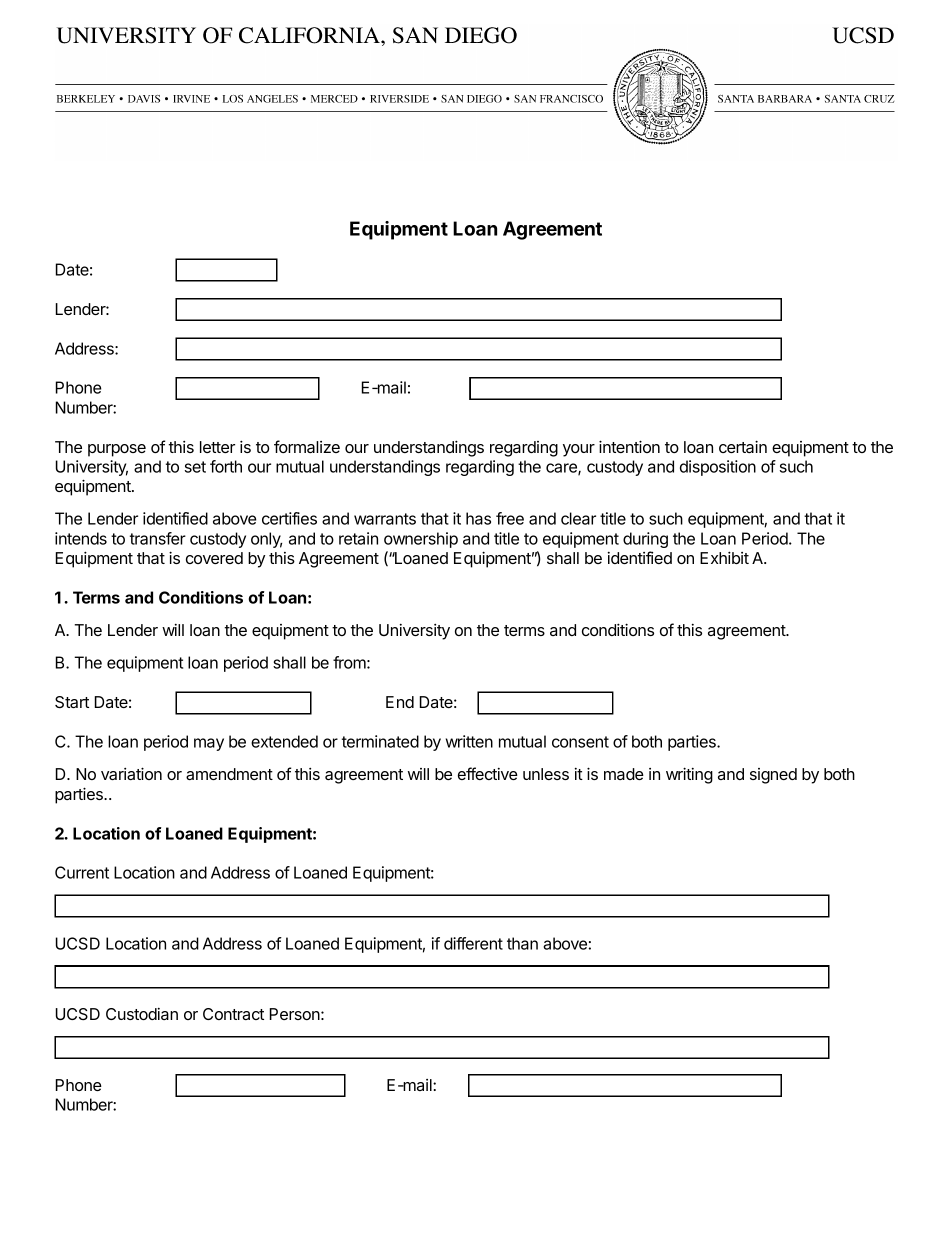 This page has height=1233, width=952. I want to click on Start, so click(72, 702).
